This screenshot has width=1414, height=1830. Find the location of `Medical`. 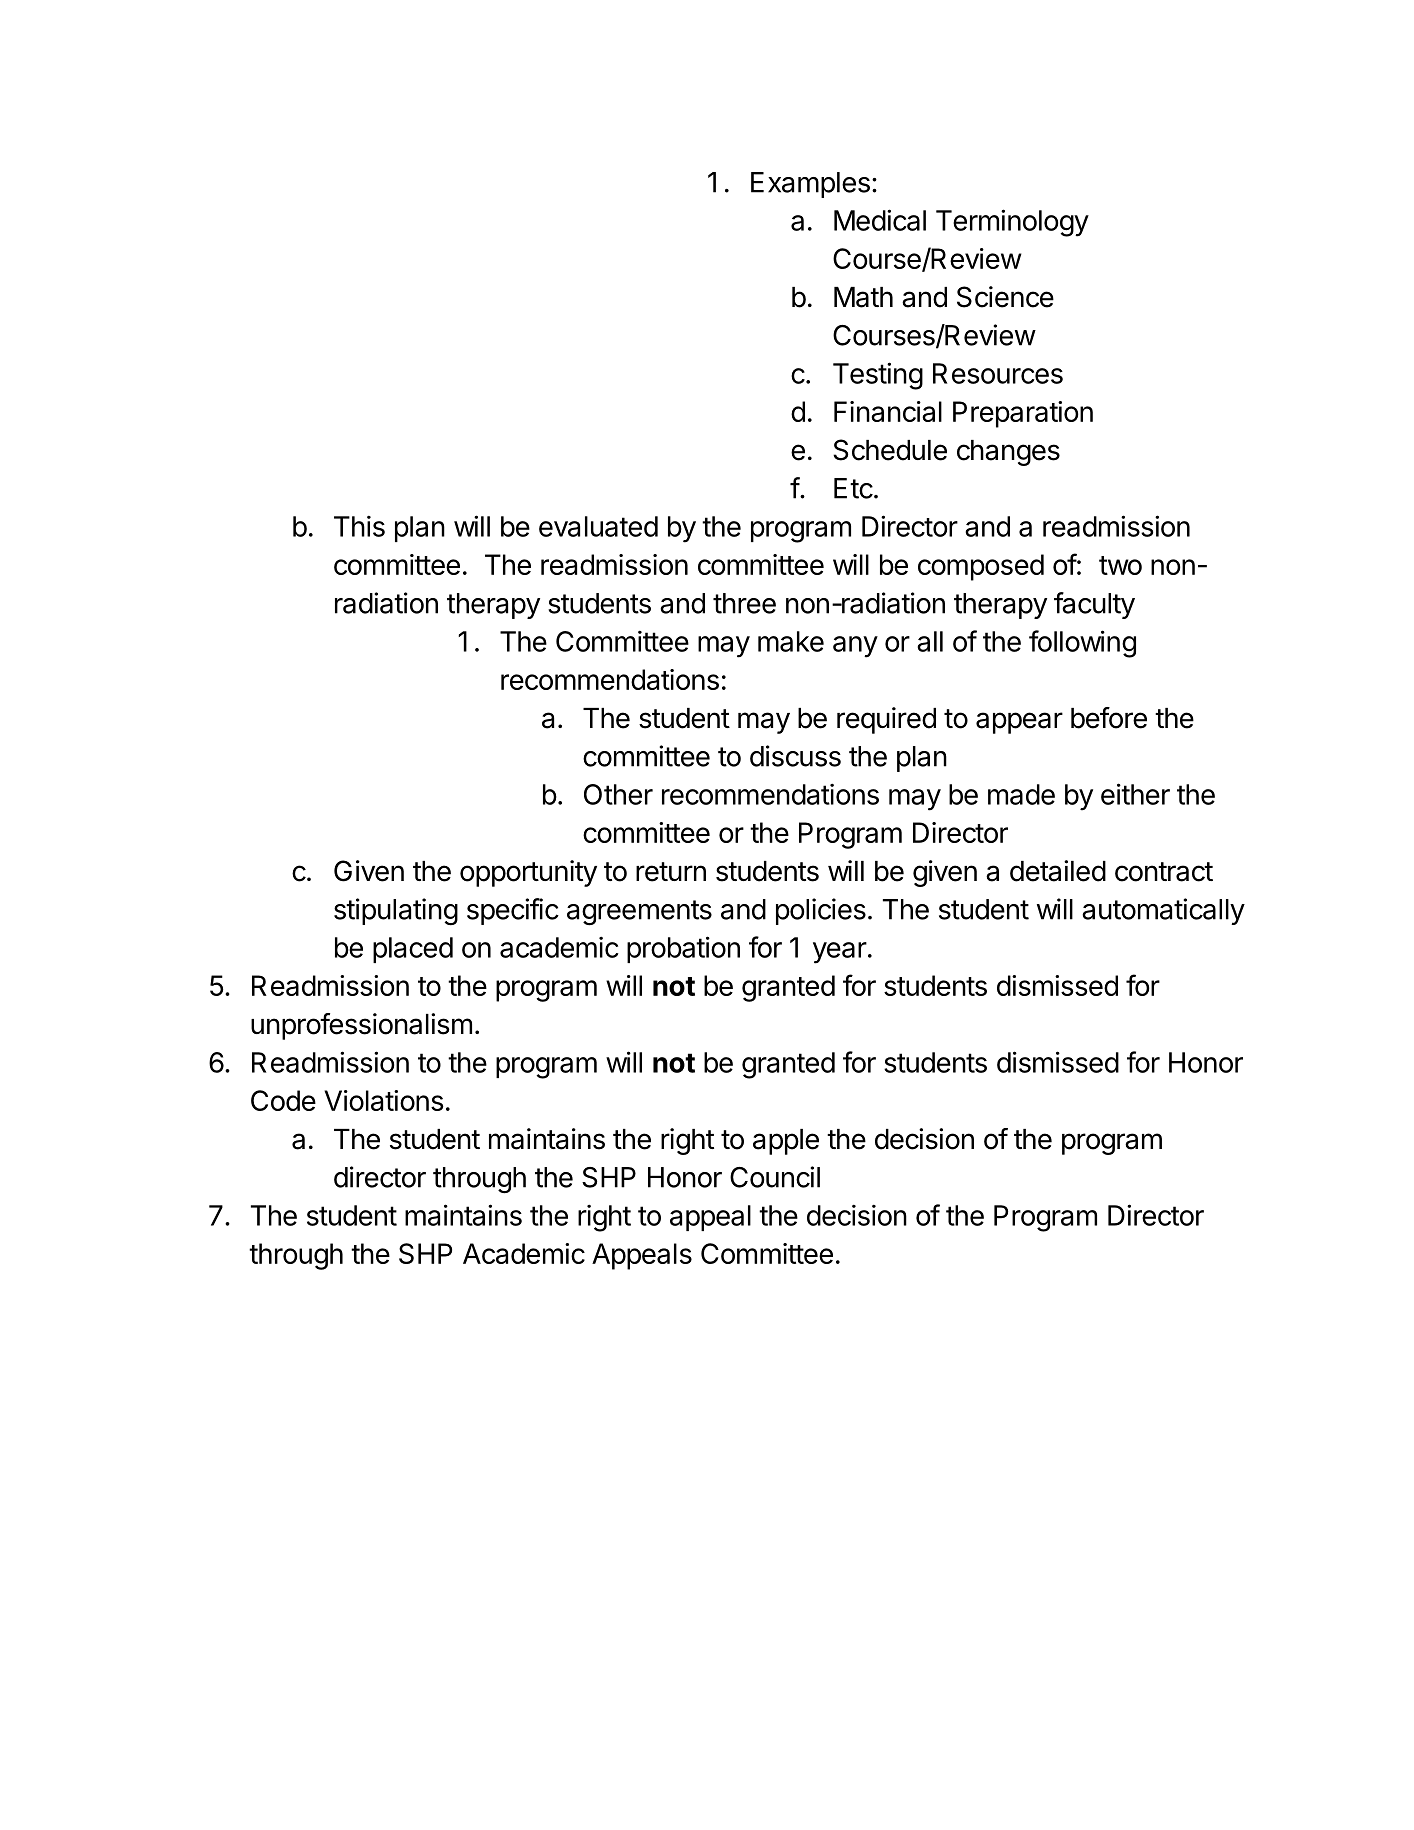

Medical is located at coordinates (880, 220).
